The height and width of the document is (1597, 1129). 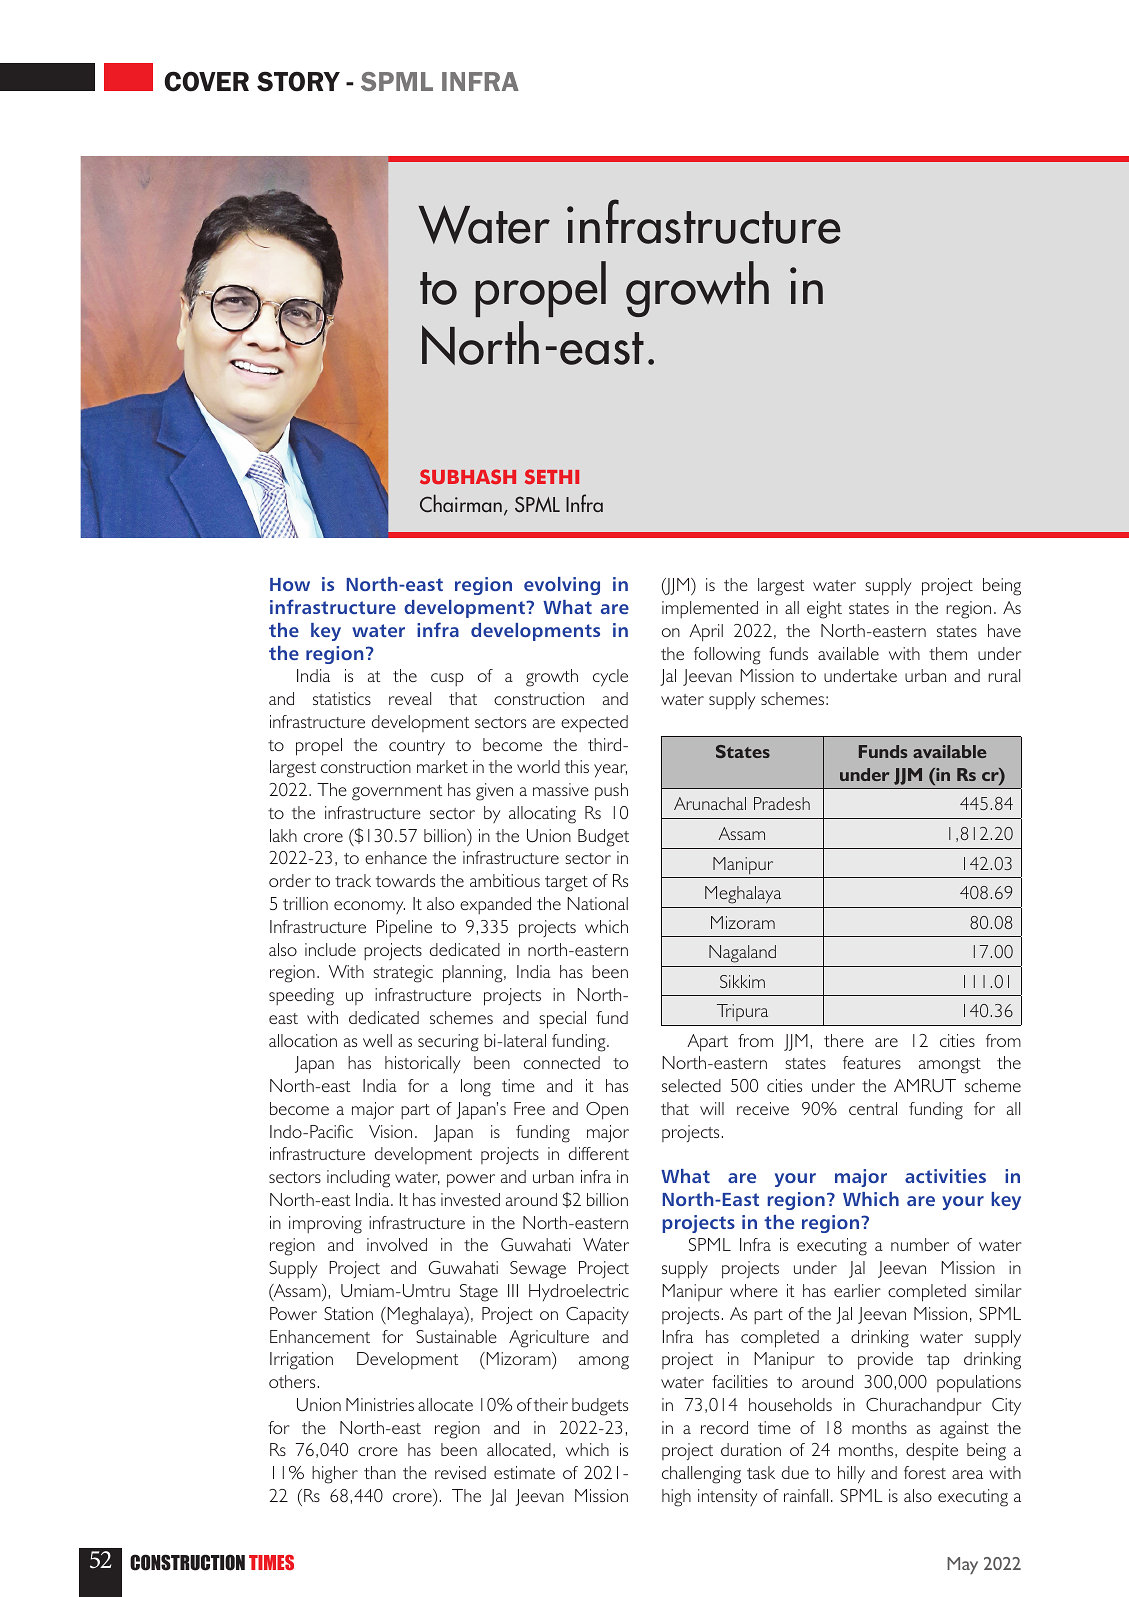 What do you see at coordinates (298, 81) in the document?
I see `STORY` at bounding box center [298, 81].
